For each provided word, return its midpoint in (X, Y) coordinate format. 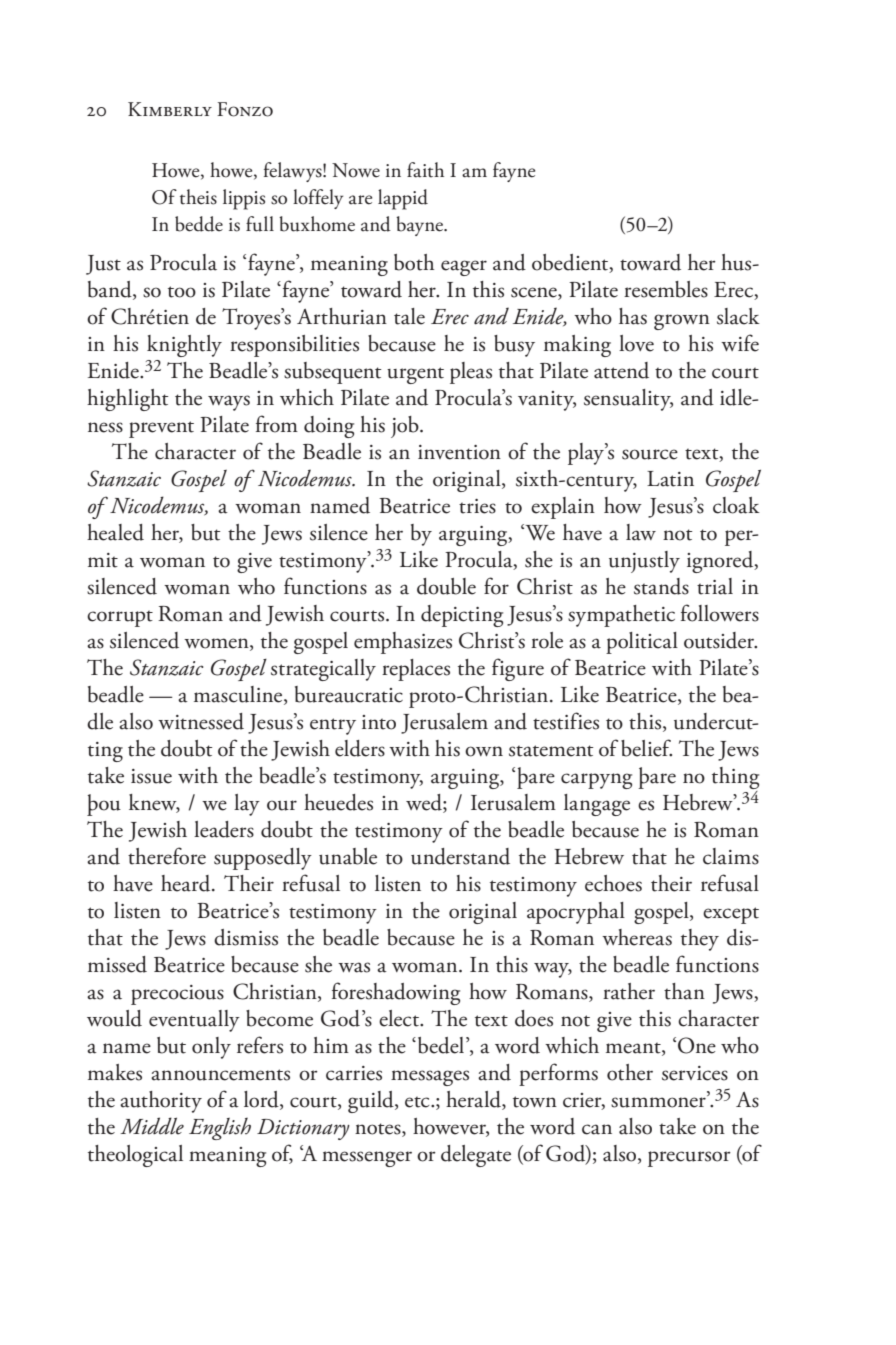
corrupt (120, 618)
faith (425, 170)
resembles (666, 289)
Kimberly (170, 109)
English (220, 1129)
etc (418, 1102)
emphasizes (403, 643)
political (642, 643)
